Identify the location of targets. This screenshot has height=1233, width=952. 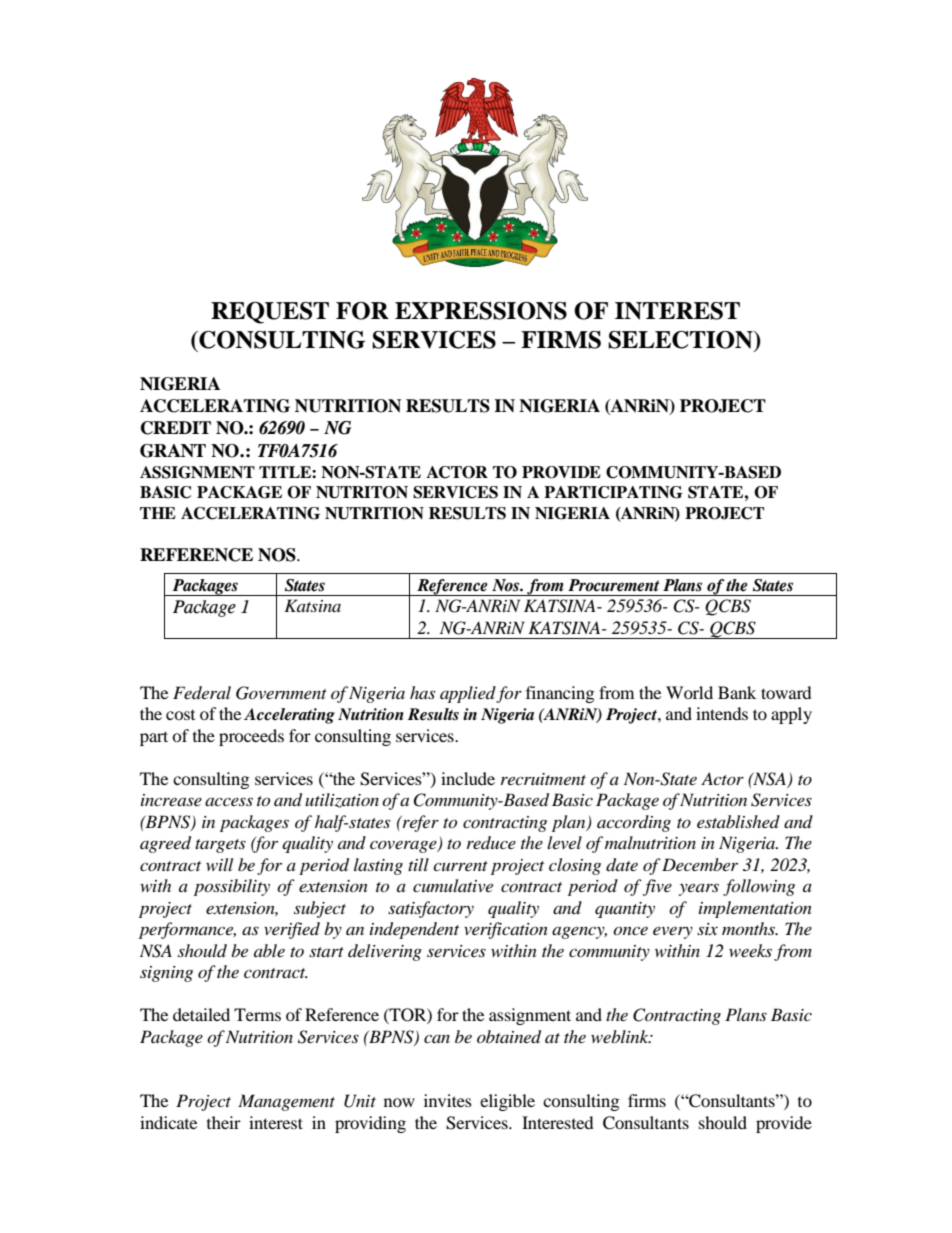
(220, 846).
